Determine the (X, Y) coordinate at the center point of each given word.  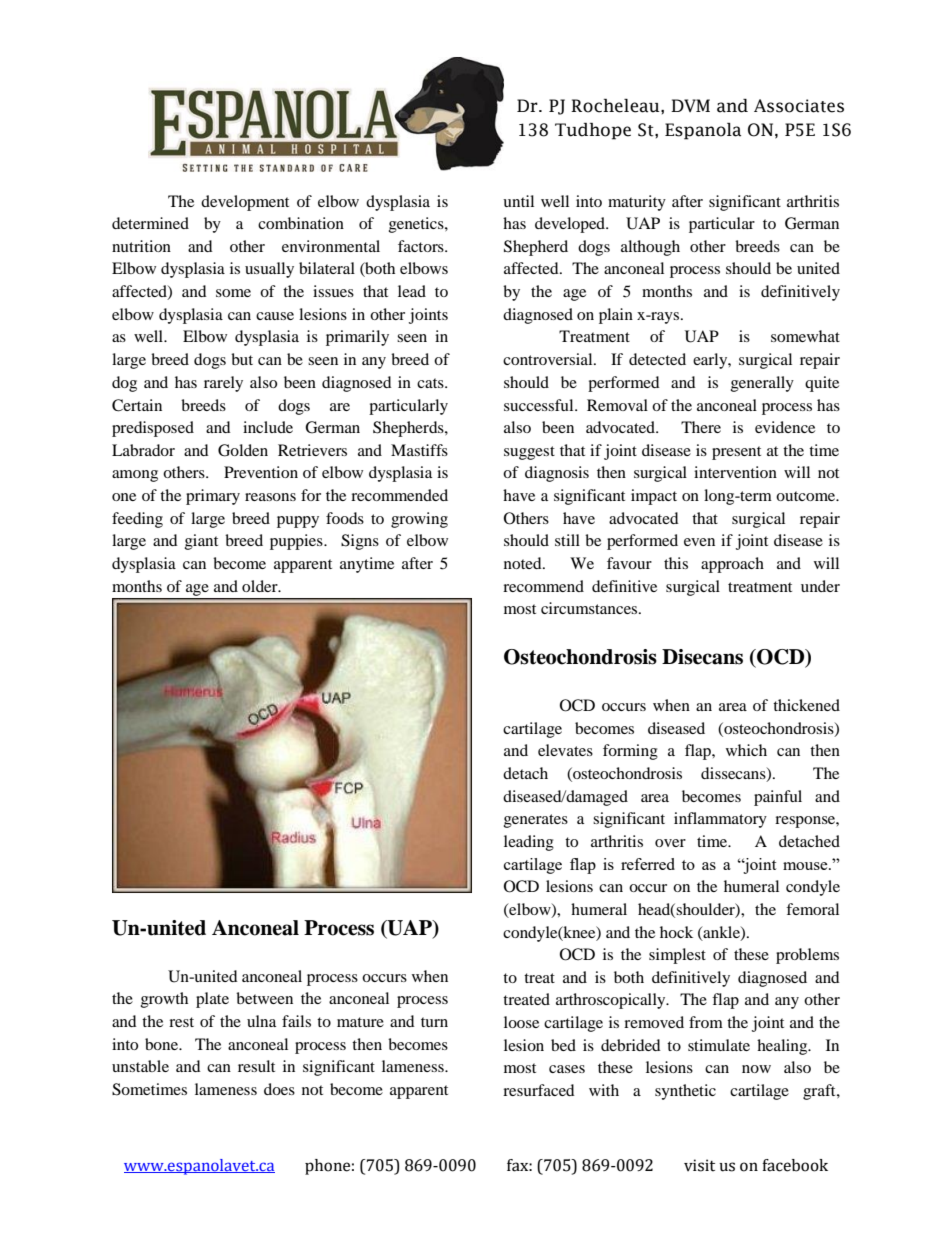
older (261, 586)
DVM (690, 105)
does (279, 1089)
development (245, 203)
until (518, 201)
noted (524, 563)
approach (732, 565)
